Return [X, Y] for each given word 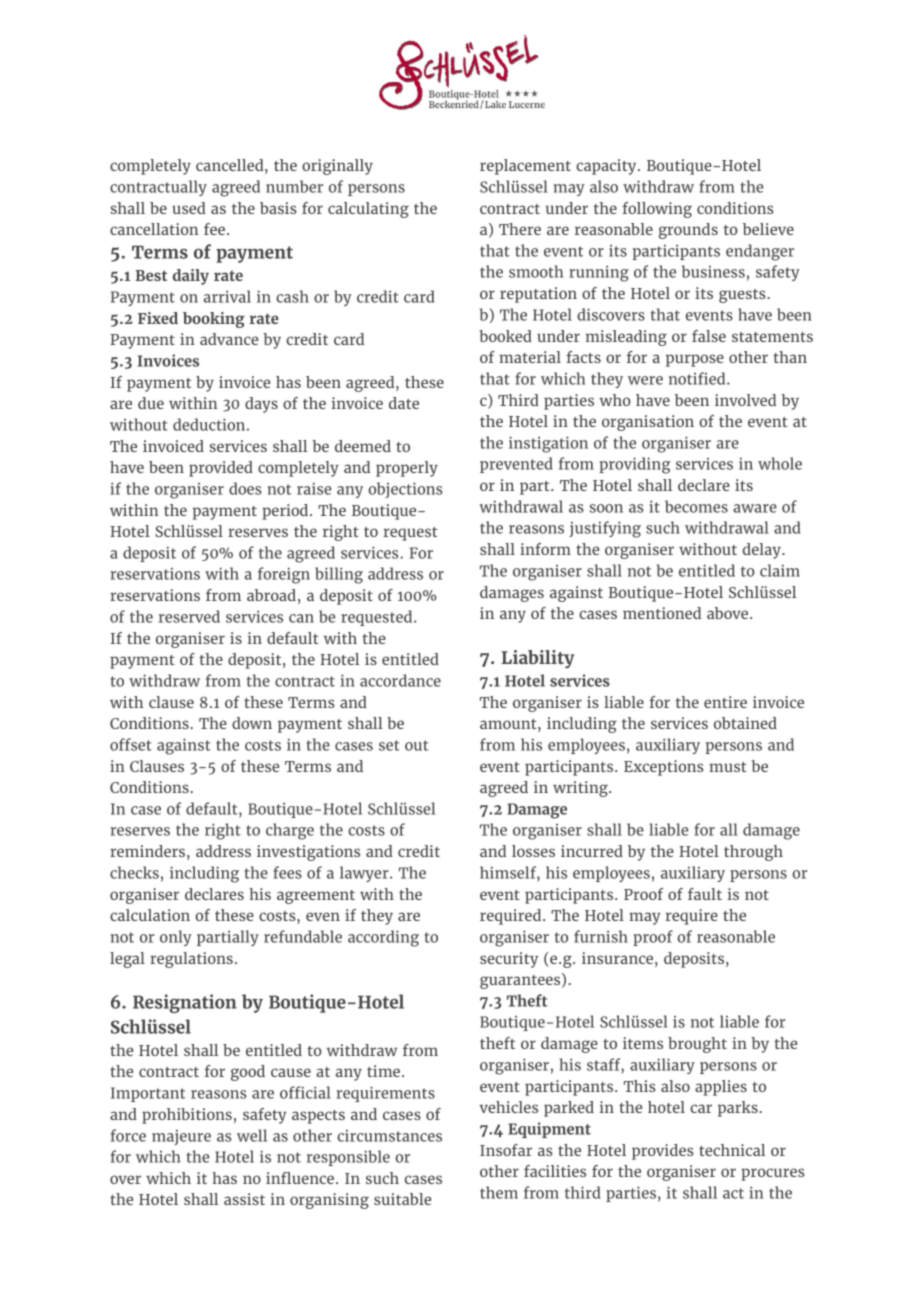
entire [725, 702]
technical [732, 1150]
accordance [400, 680]
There [520, 229]
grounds [688, 231]
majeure [181, 1137]
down [252, 723]
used [189, 208]
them [499, 1192]
